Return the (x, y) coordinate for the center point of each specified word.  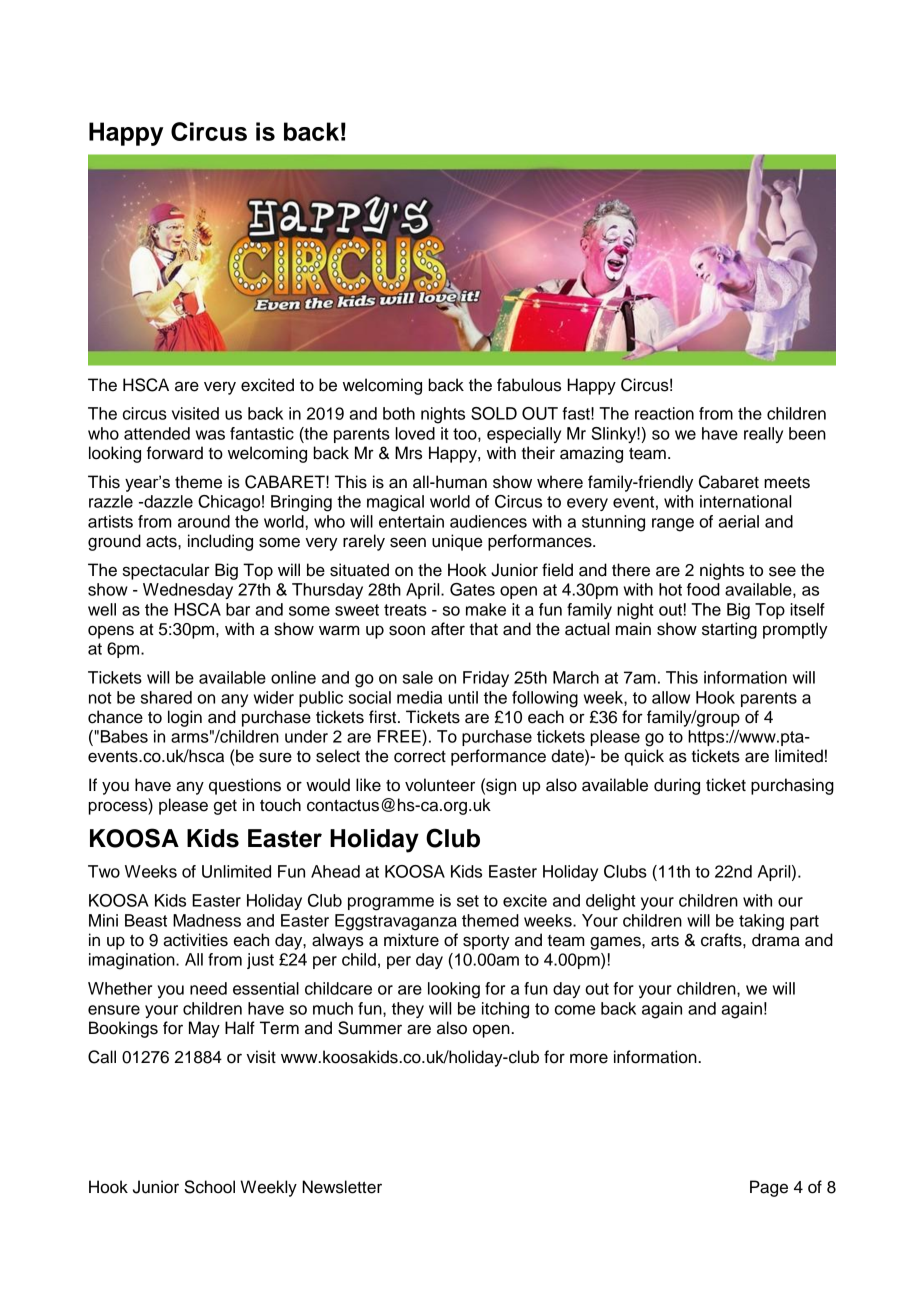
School (209, 1187)
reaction (664, 413)
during (677, 786)
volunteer (440, 785)
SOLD (494, 413)
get (225, 807)
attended (157, 433)
